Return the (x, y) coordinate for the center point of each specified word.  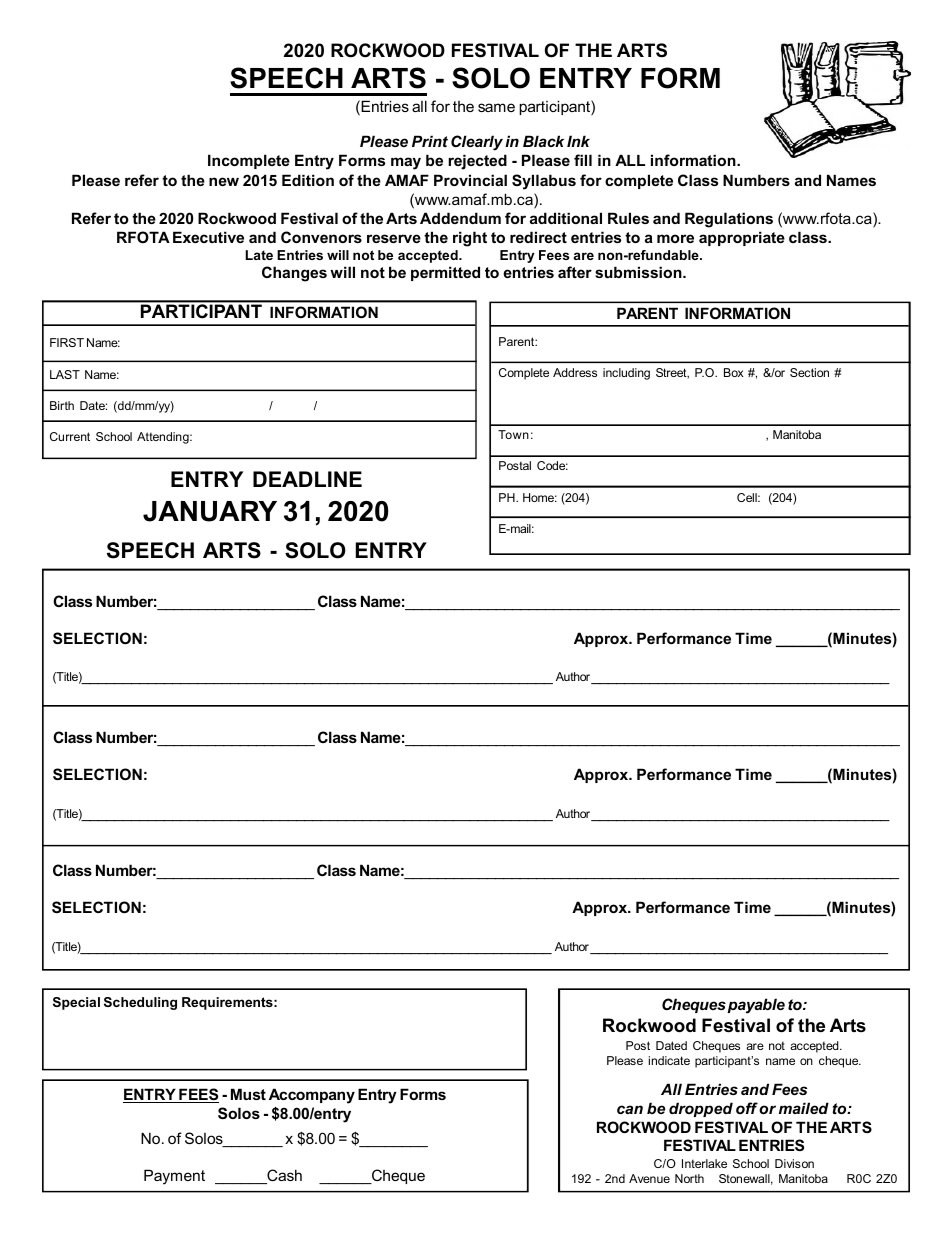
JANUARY (210, 511)
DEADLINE (307, 479)
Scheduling (140, 1003)
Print (430, 141)
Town (513, 434)
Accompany (312, 1096)
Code (552, 465)
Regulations (729, 220)
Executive (208, 237)
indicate (669, 1060)
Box (734, 372)
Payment (174, 1177)
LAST (65, 374)
